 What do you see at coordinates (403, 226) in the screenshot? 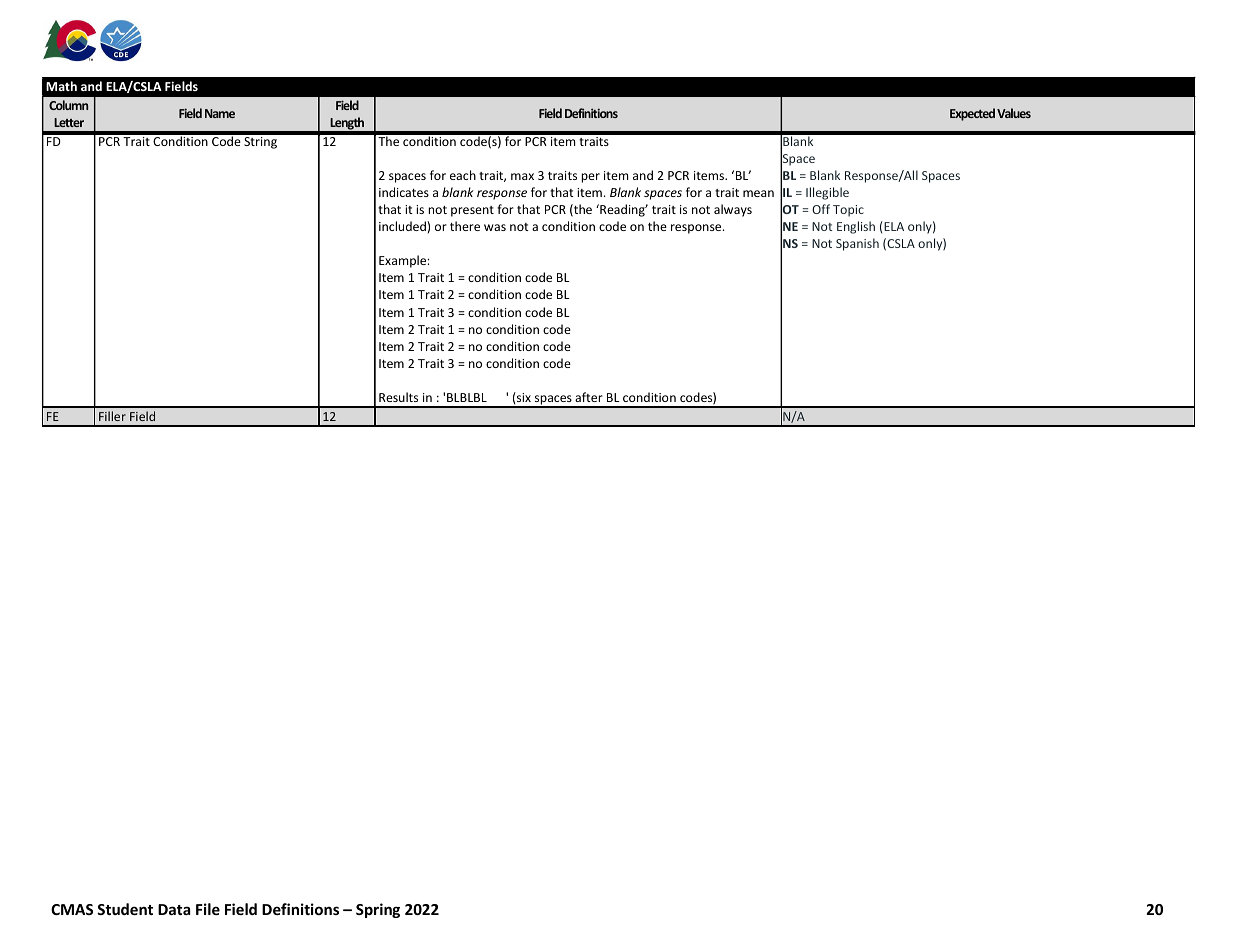
I see `included` at bounding box center [403, 226].
